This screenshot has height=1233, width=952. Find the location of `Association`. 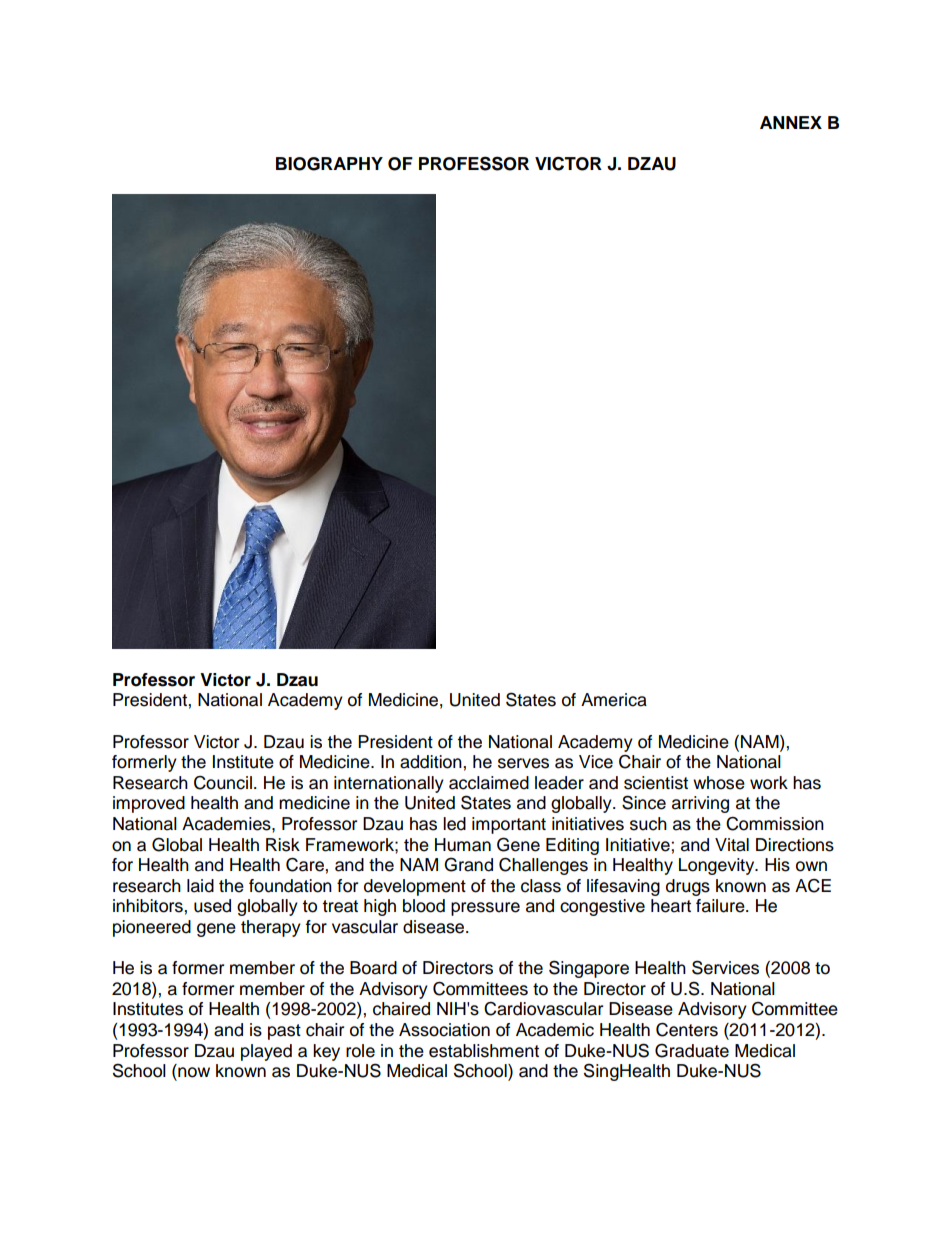

Association is located at coordinates (444, 1030).
